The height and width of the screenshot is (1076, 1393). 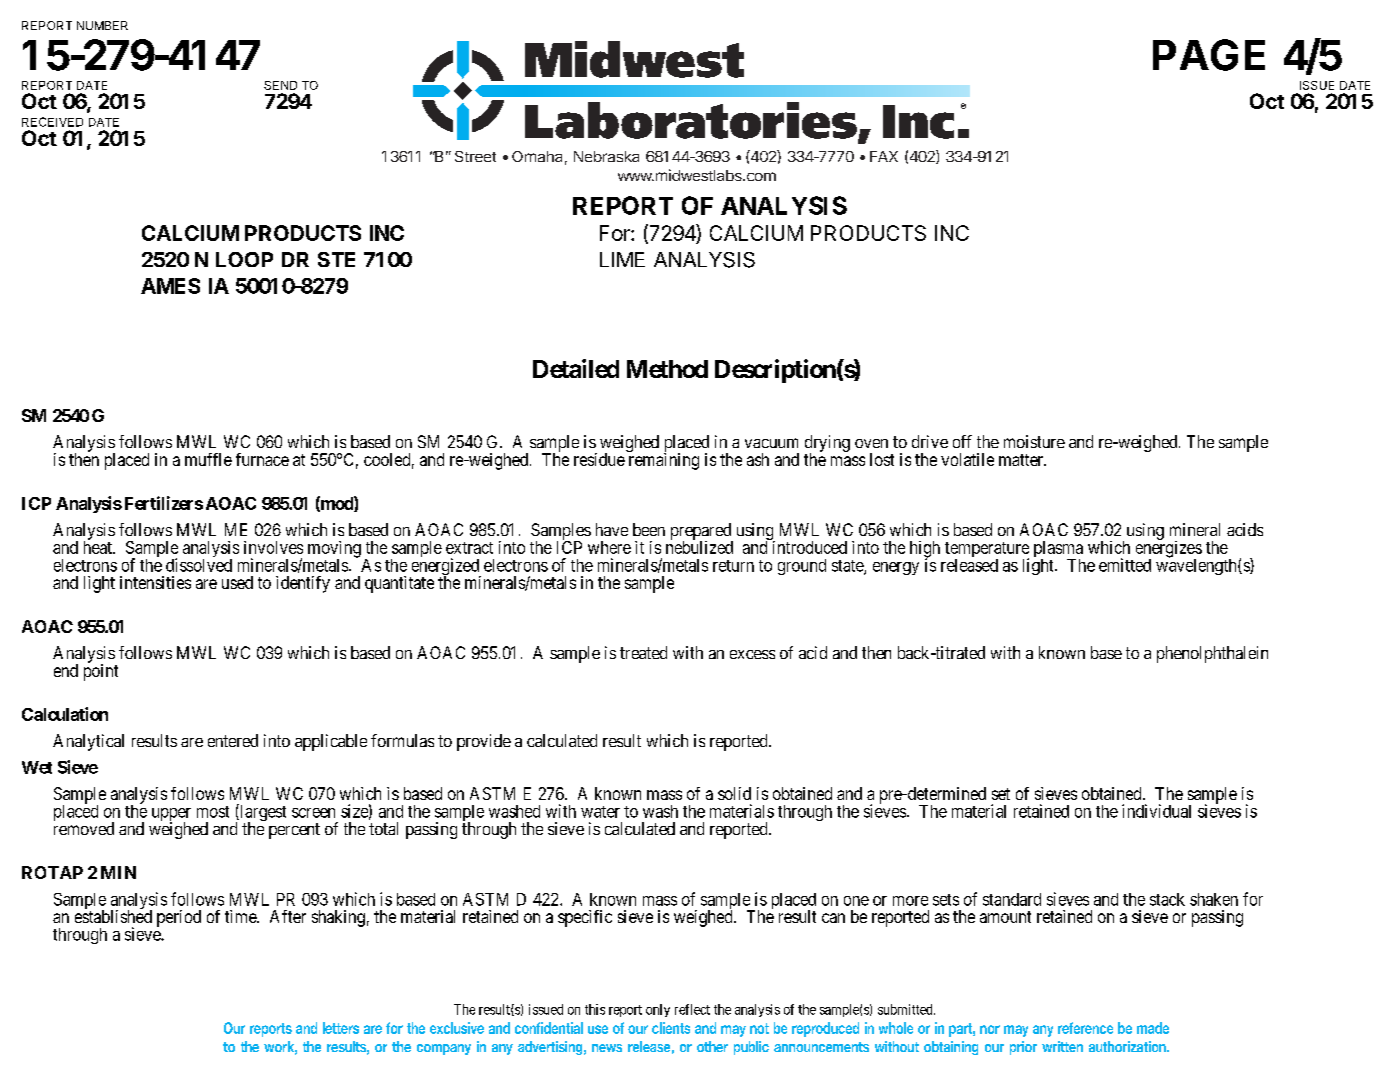 I want to click on Nebraska, so click(x=606, y=156).
